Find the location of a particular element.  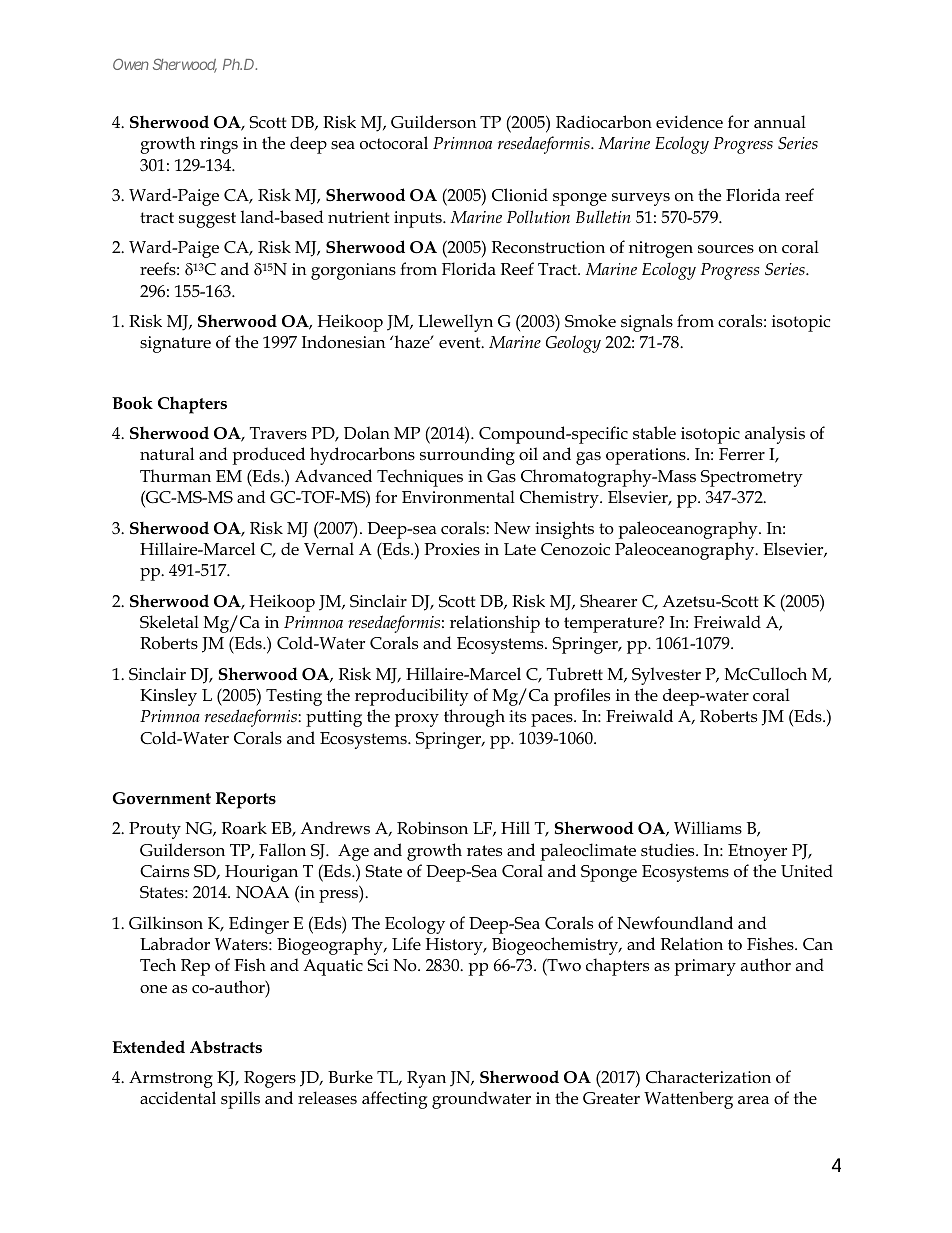

Radiocarbon is located at coordinates (604, 122).
